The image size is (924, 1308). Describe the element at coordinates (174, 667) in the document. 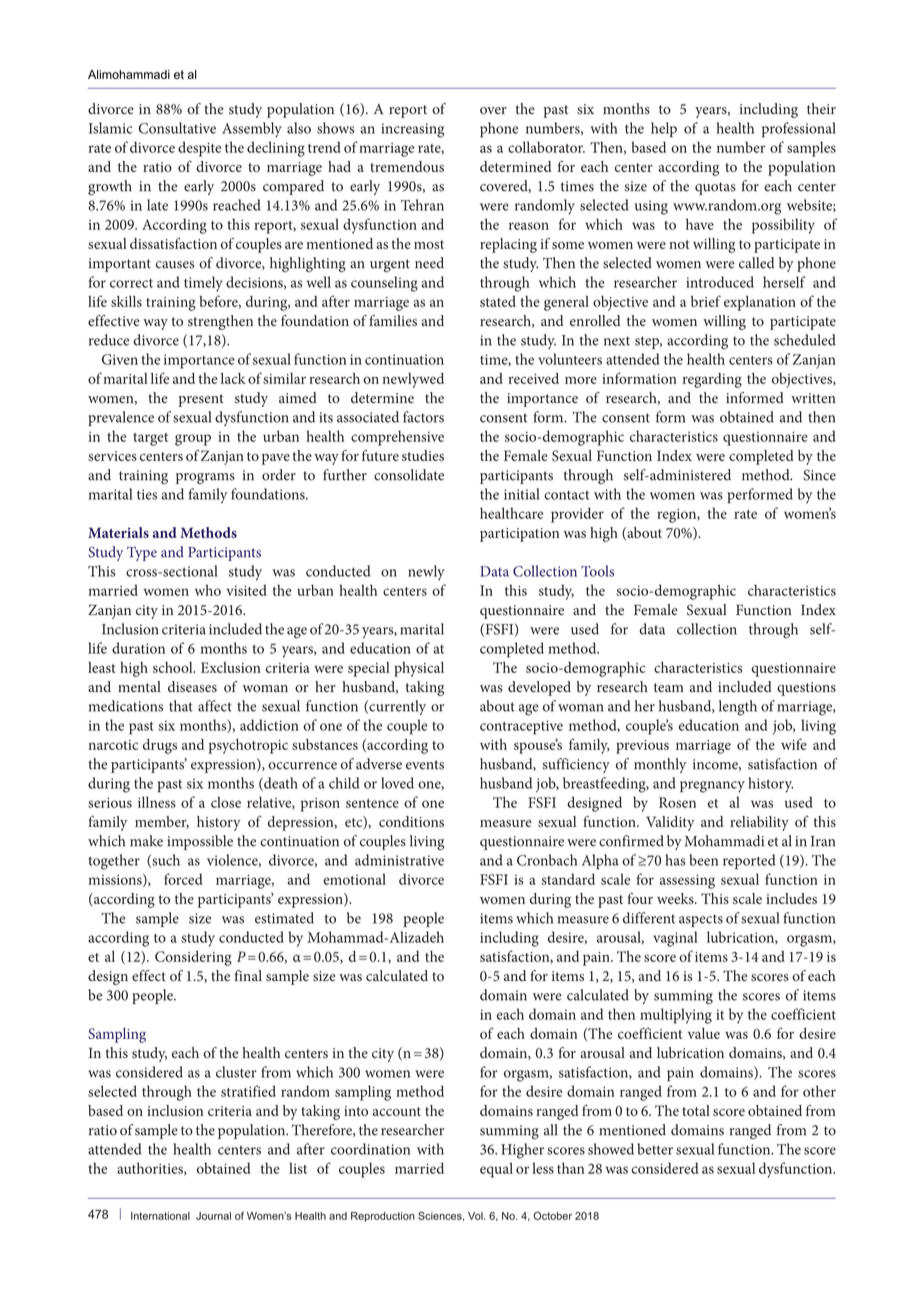

I see `school` at that location.
